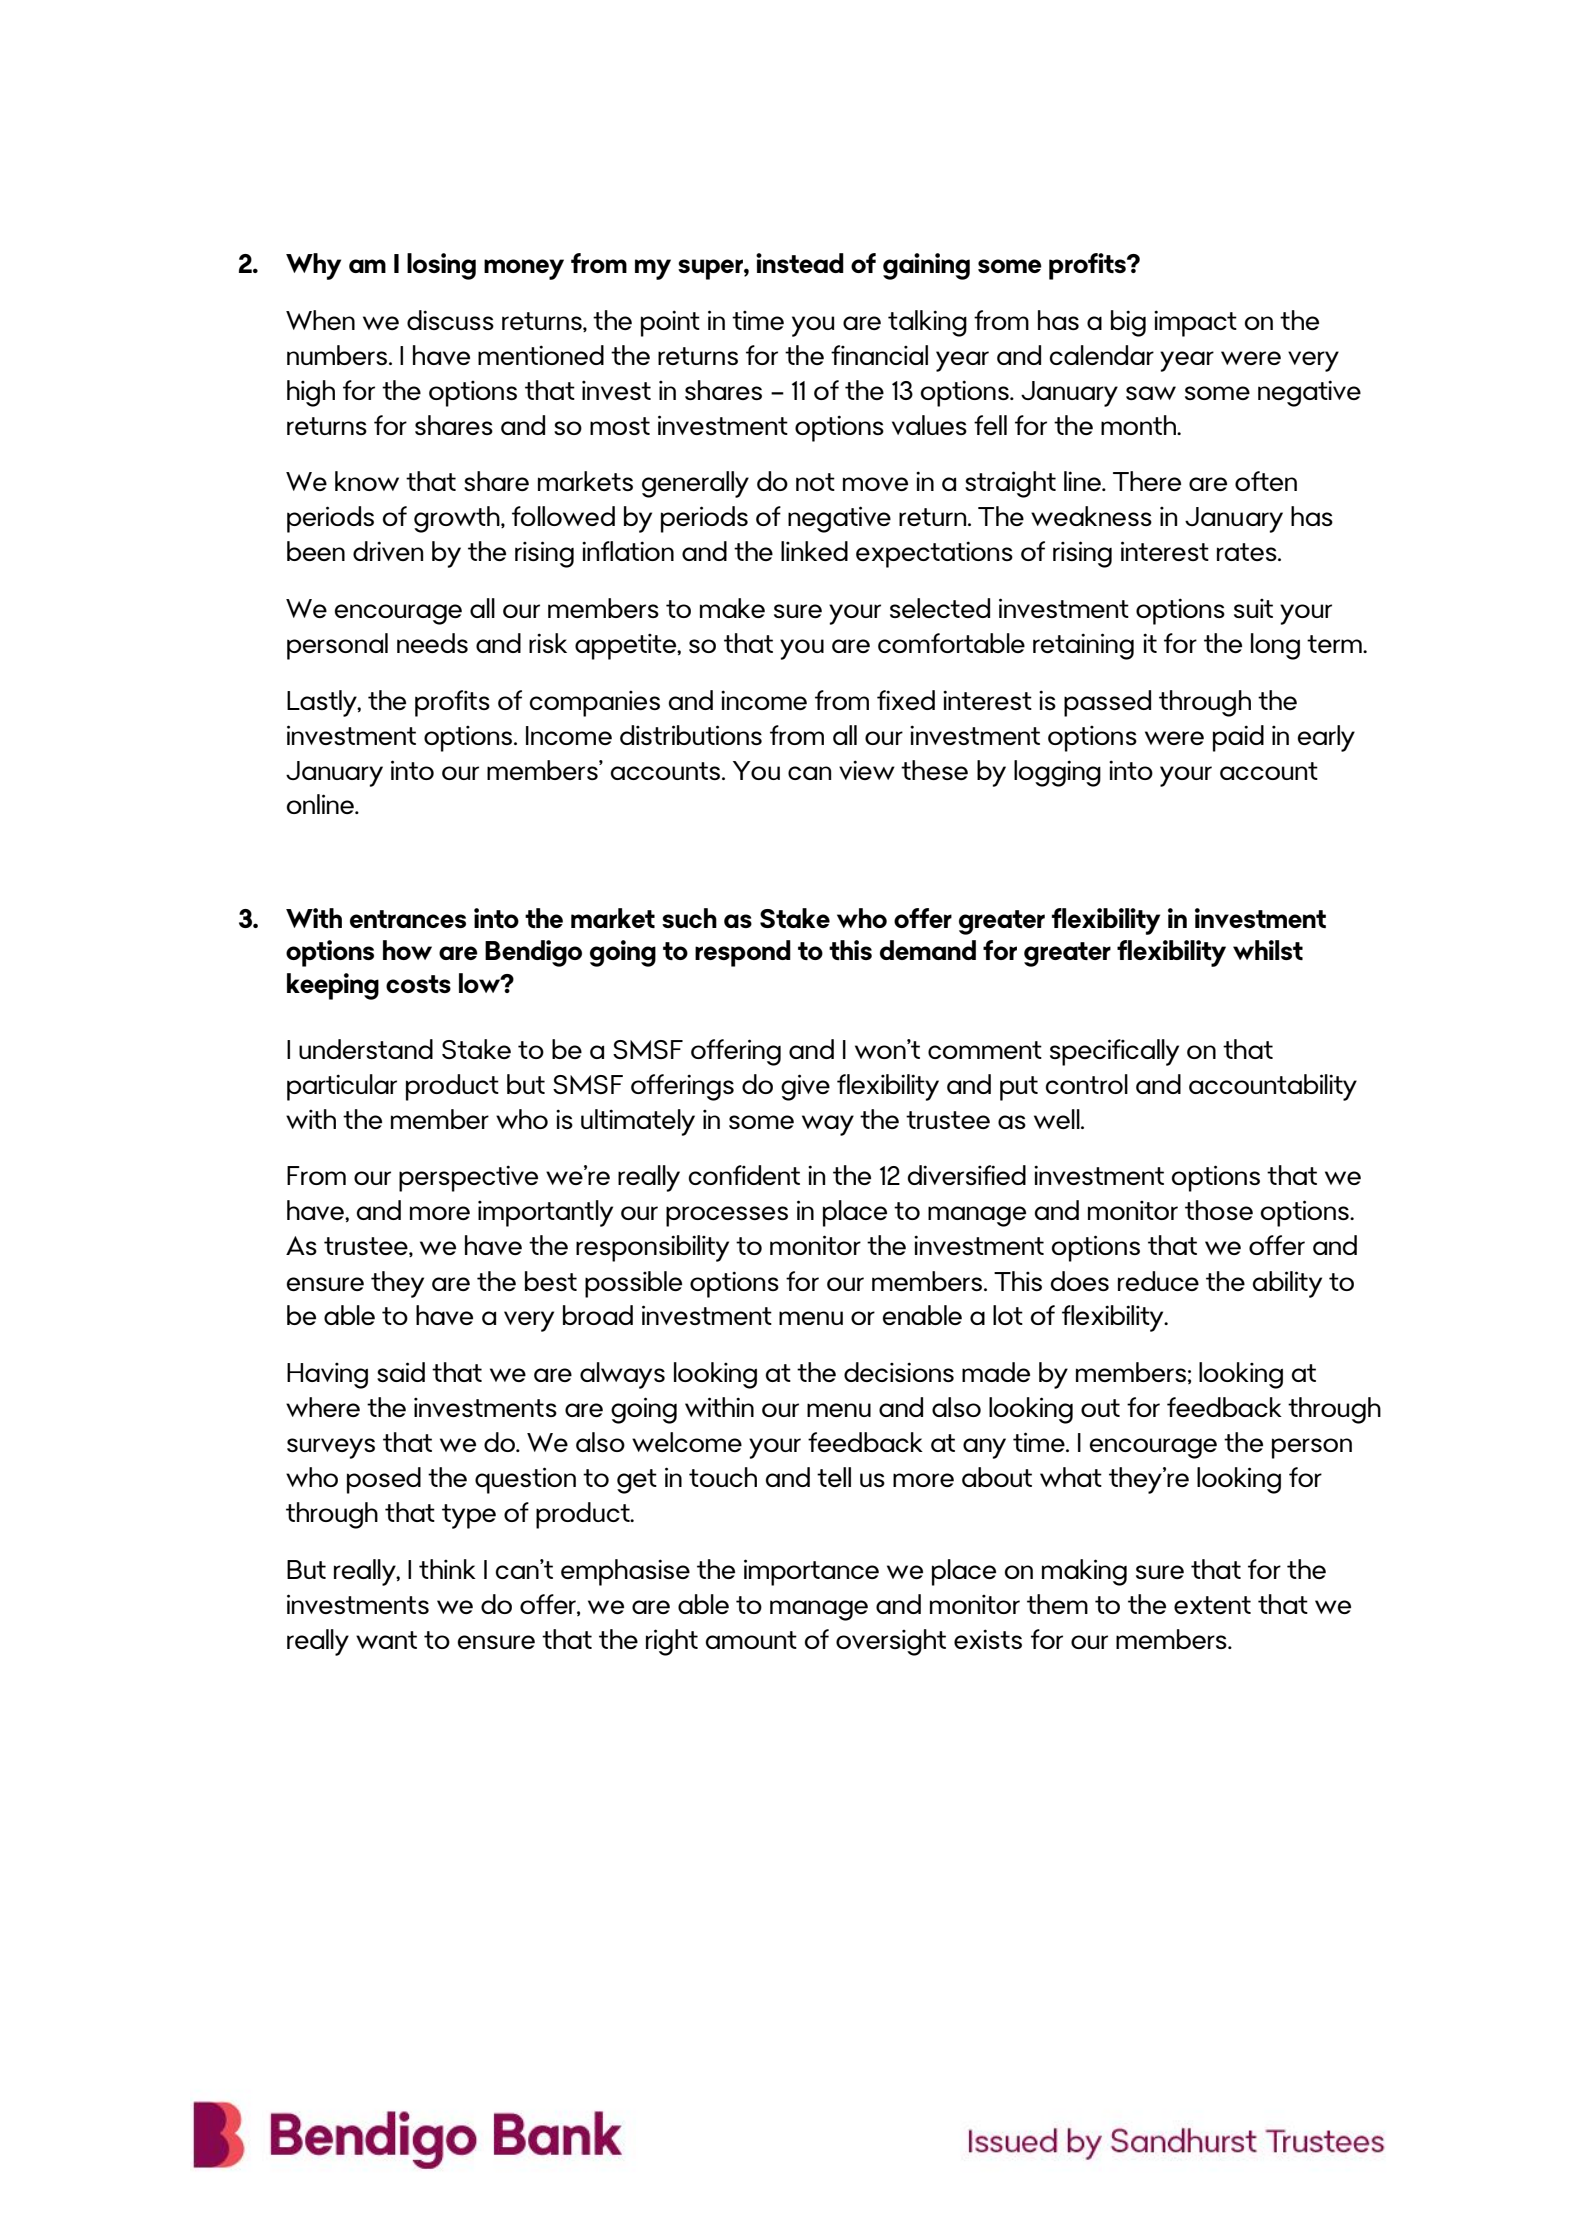 The width and height of the screenshot is (1577, 2230). Describe the element at coordinates (1195, 323) in the screenshot. I see `impact` at that location.
